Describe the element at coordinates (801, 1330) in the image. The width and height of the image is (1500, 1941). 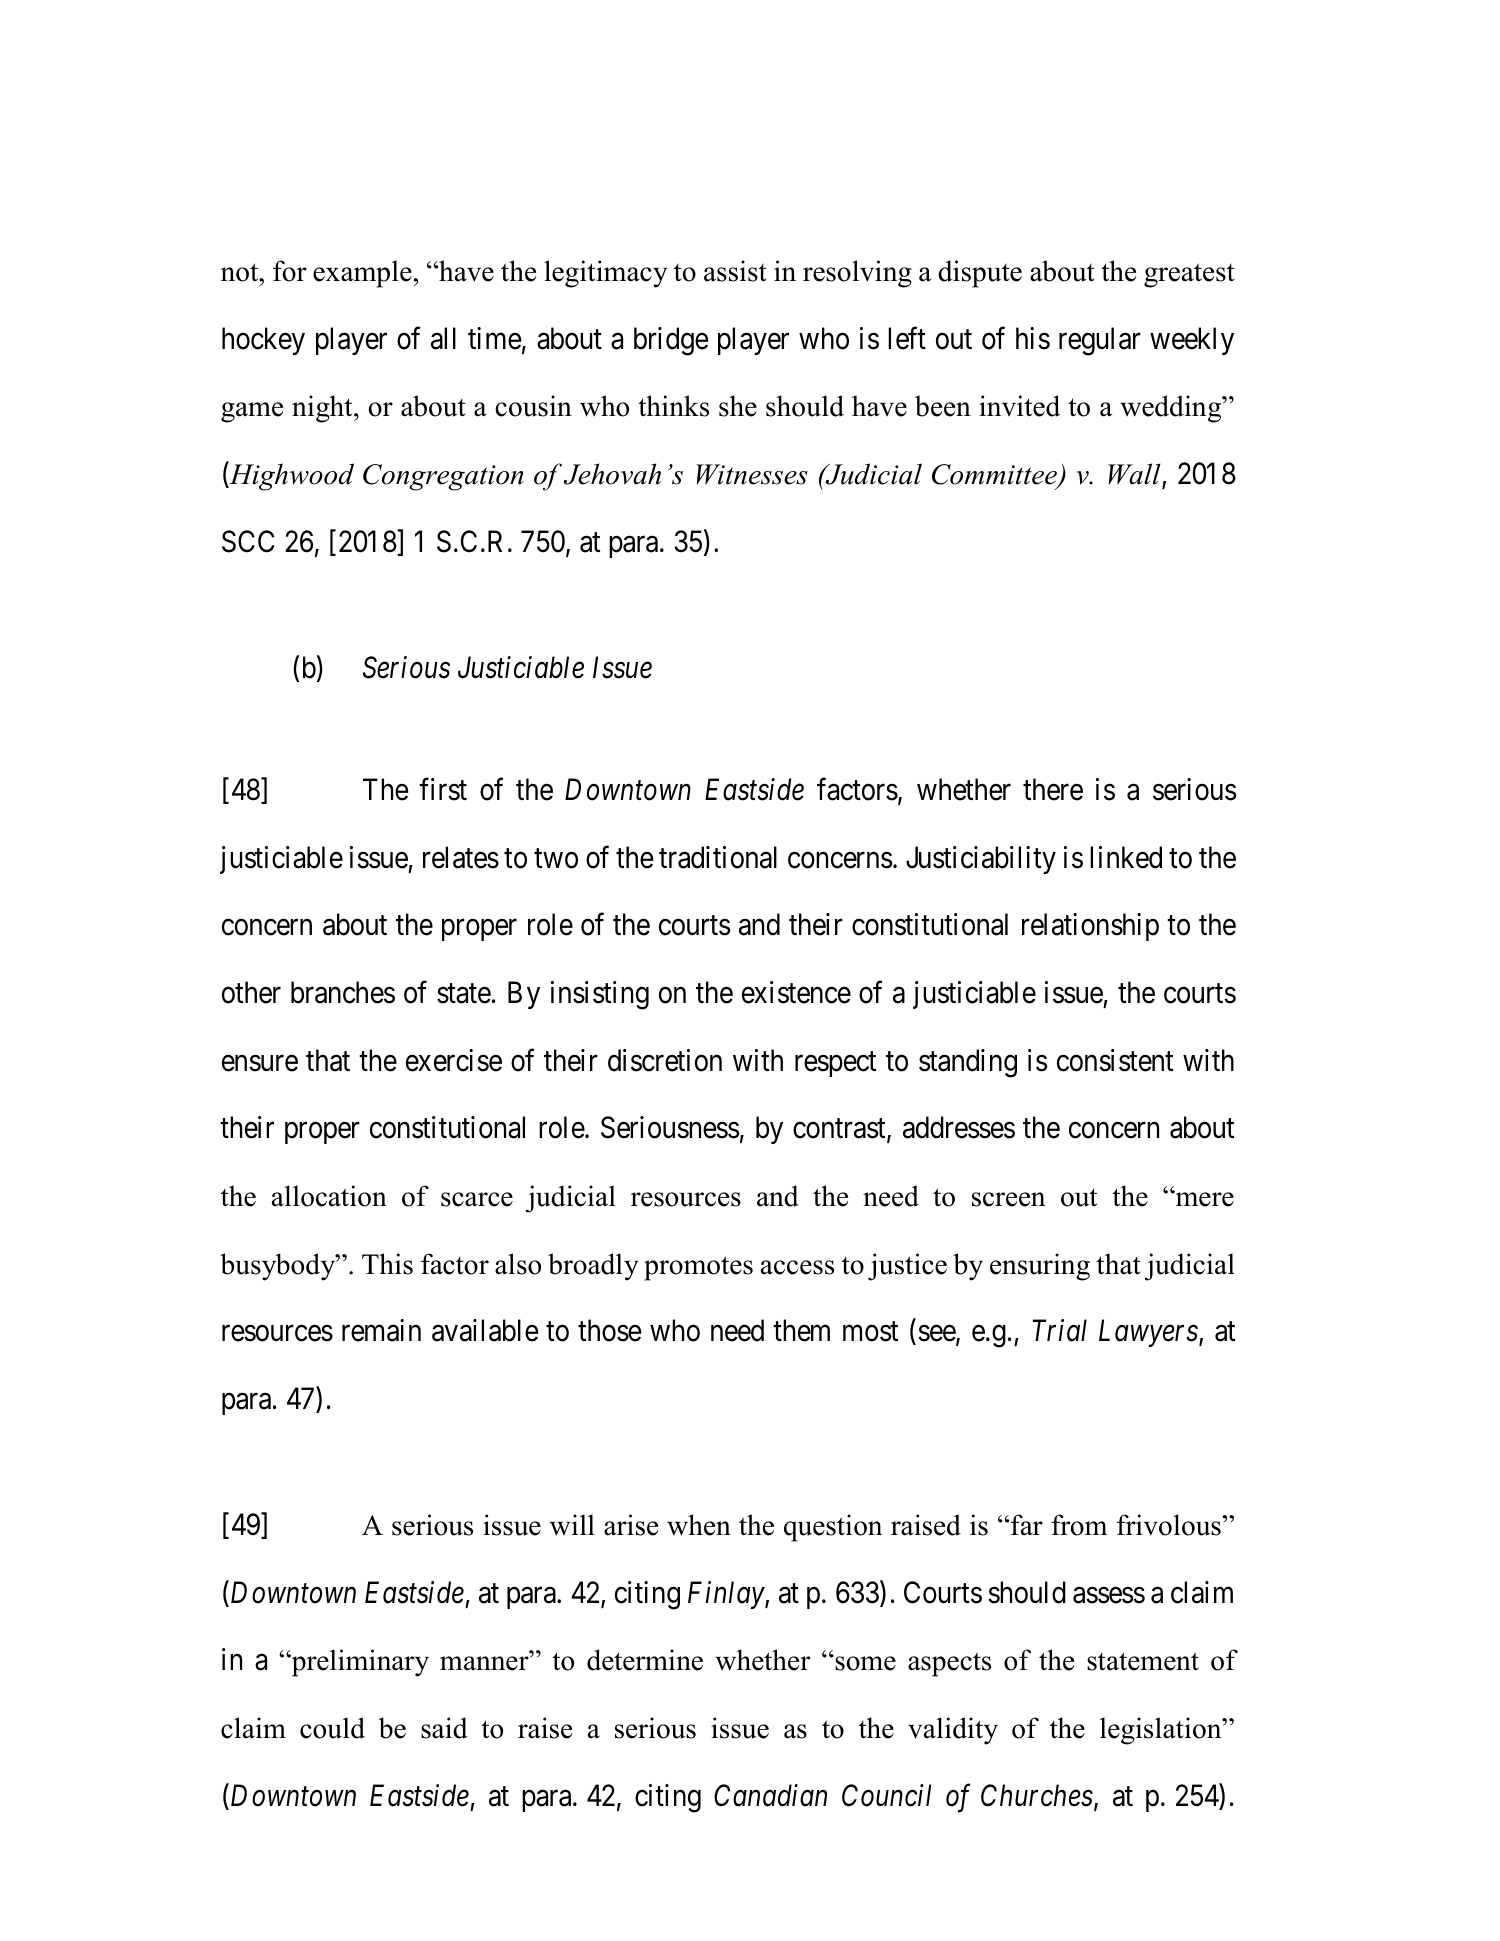
I see `them` at that location.
